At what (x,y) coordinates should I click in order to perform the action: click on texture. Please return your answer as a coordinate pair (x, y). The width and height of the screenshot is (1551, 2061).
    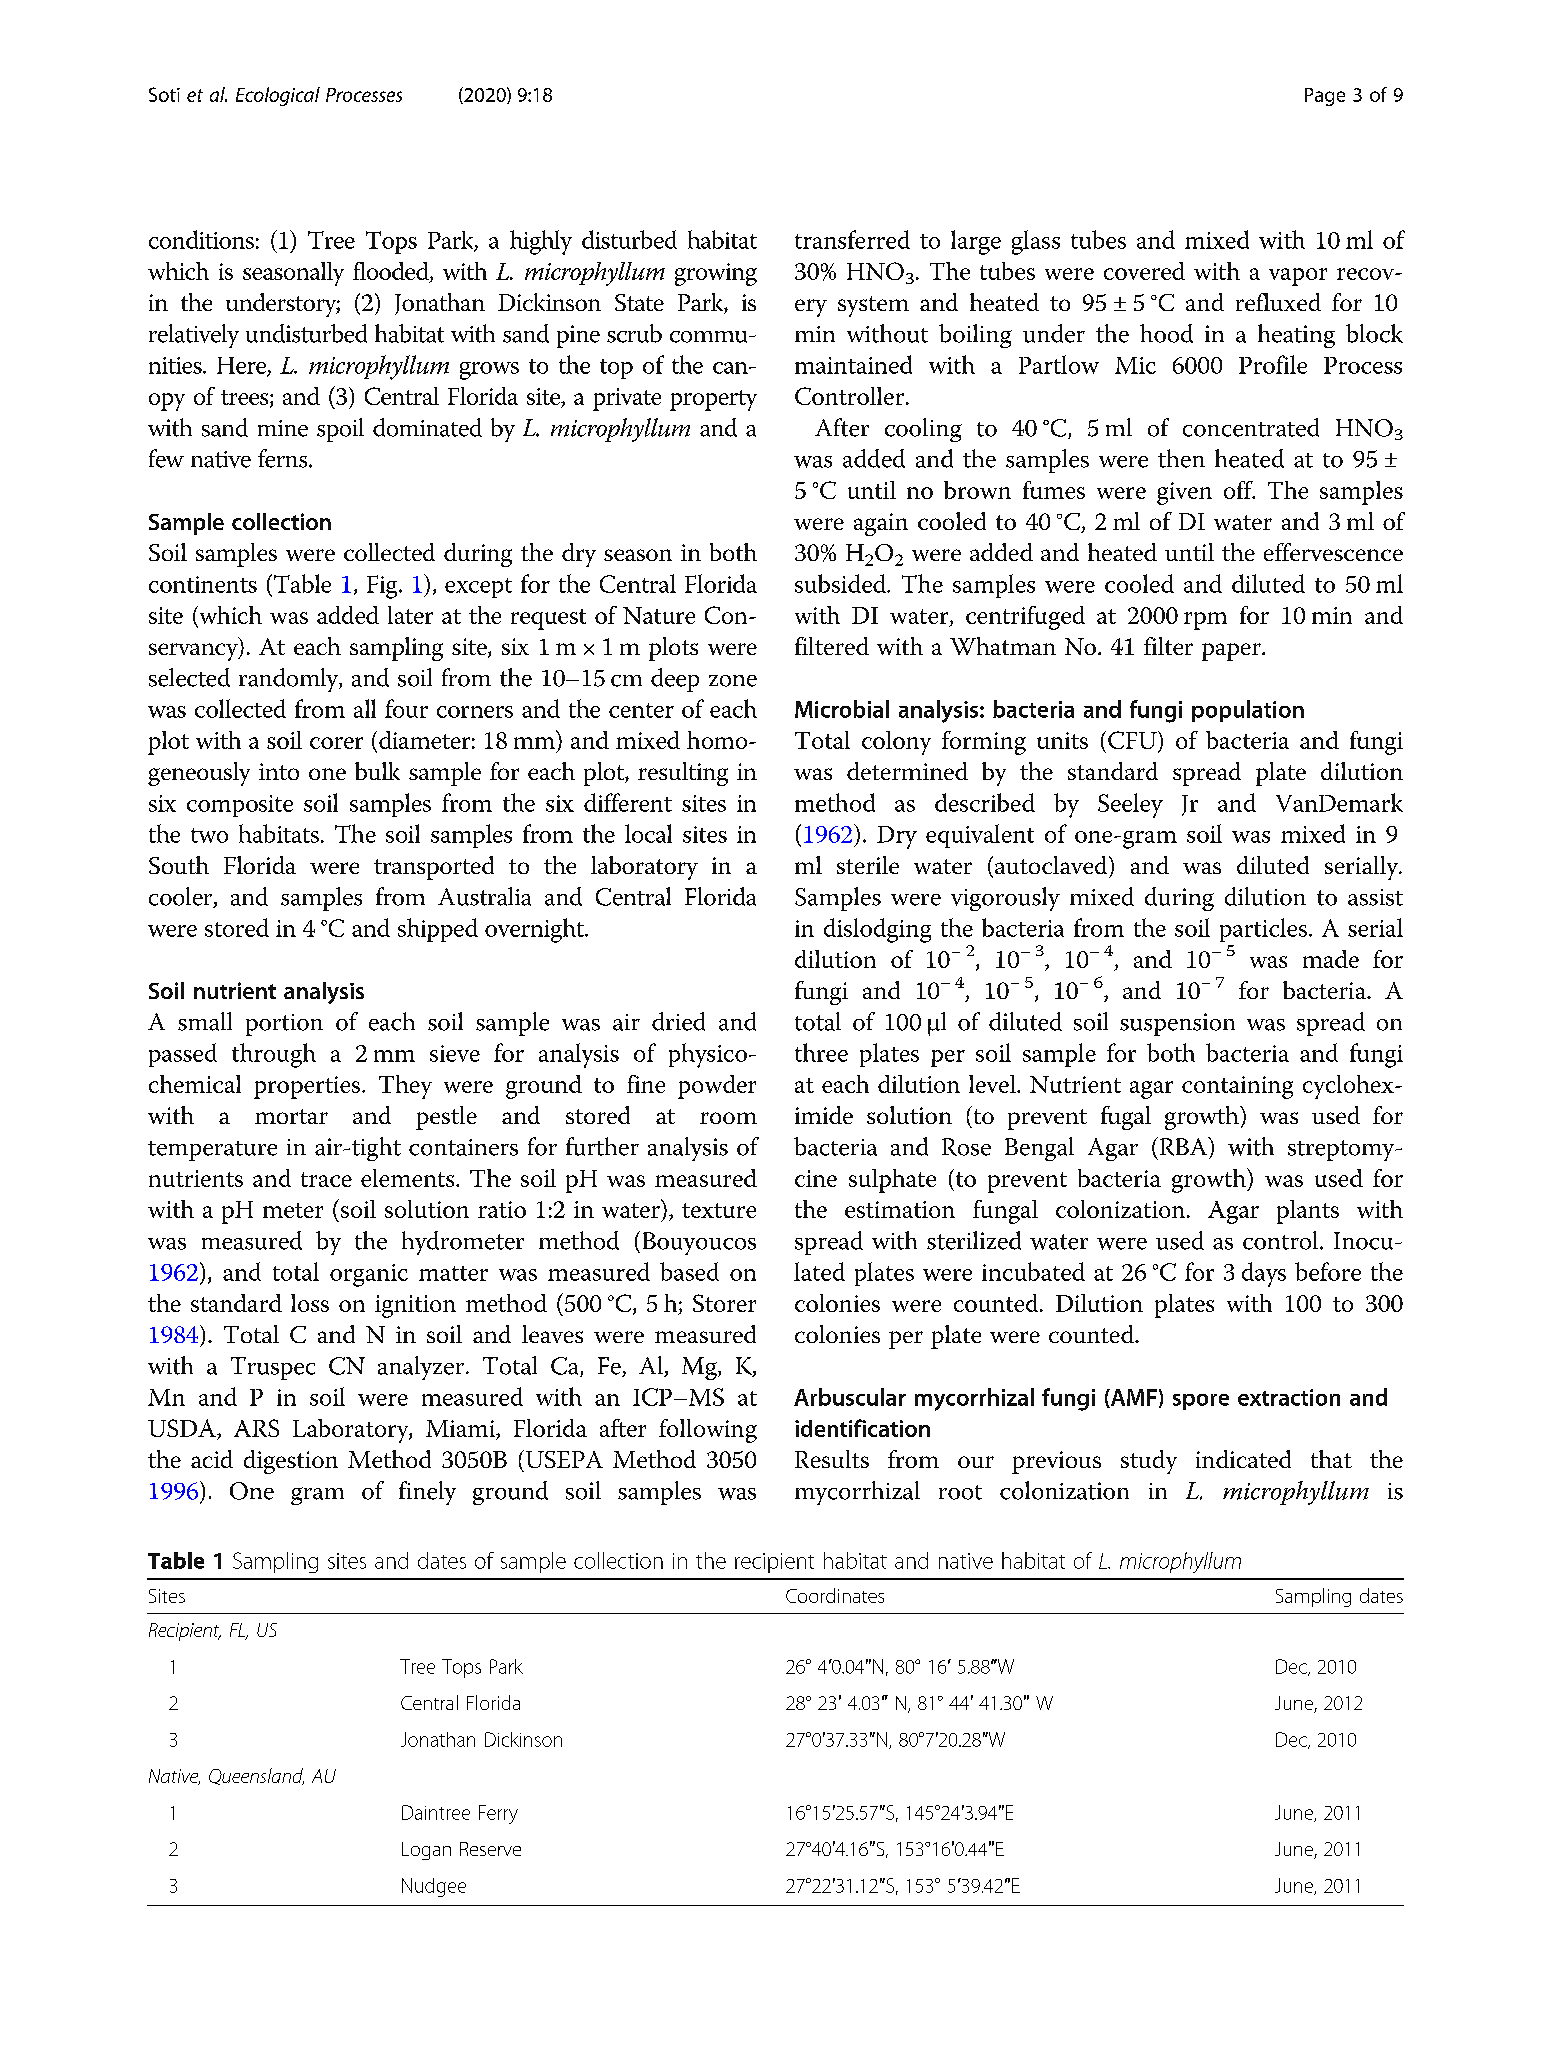
    Looking at the image, I should click on (719, 1210).
